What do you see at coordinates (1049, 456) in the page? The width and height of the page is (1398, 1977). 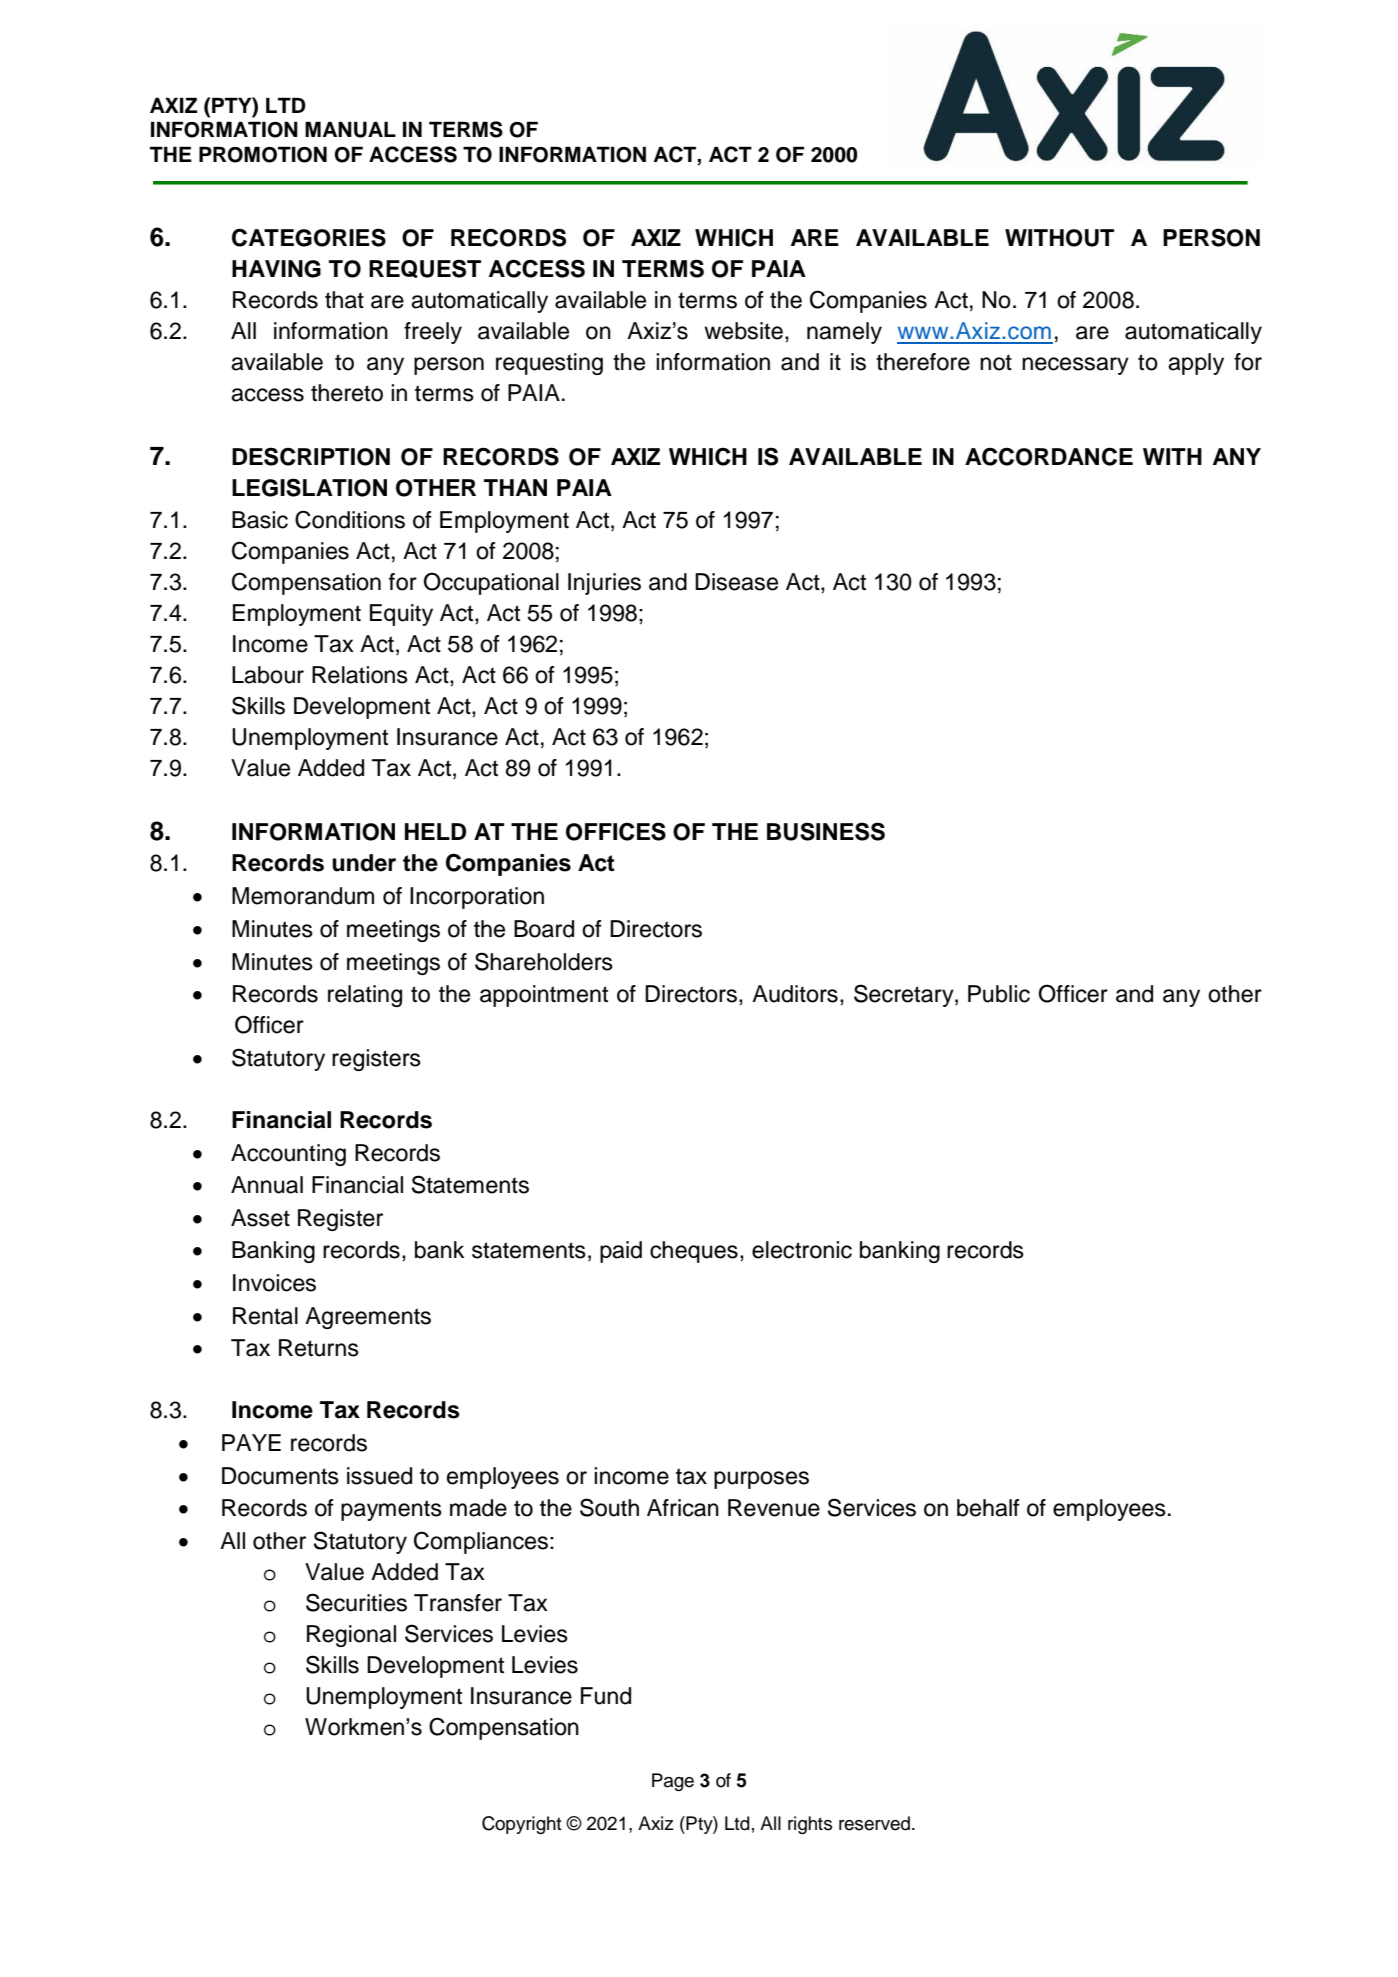 I see `ACCORDANCE` at bounding box center [1049, 456].
